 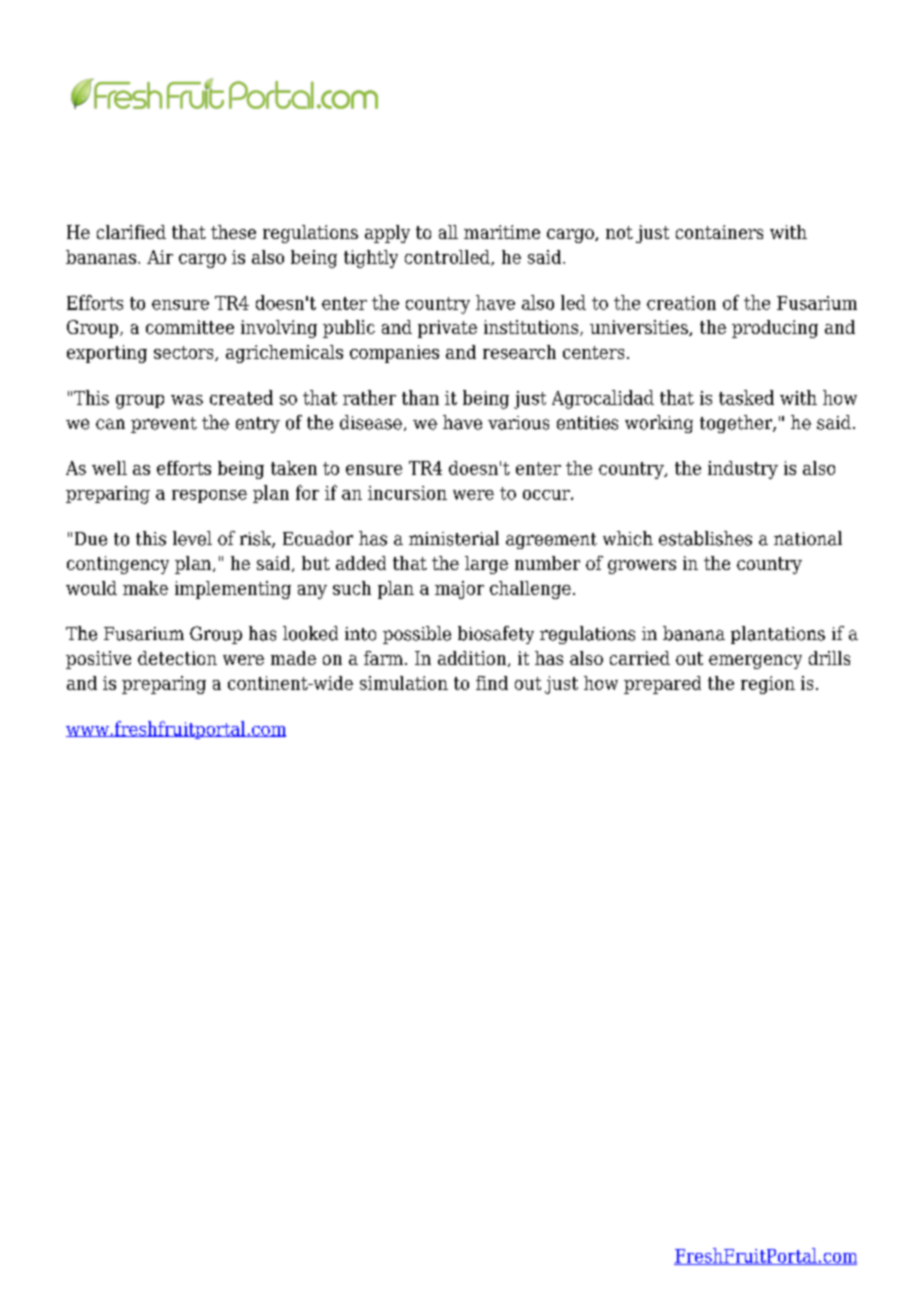 I want to click on incursion, so click(x=407, y=493).
